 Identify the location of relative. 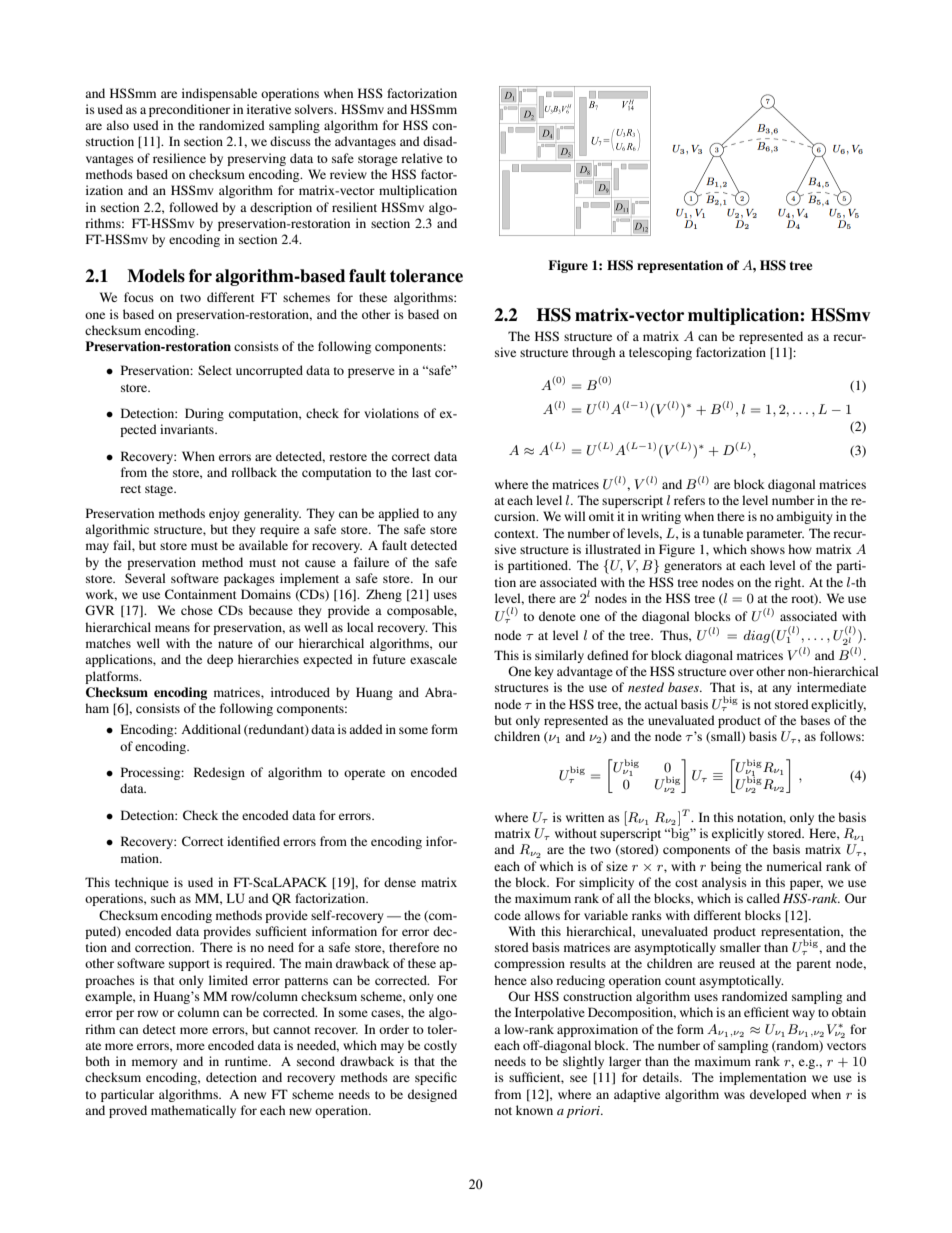
(422, 158).
